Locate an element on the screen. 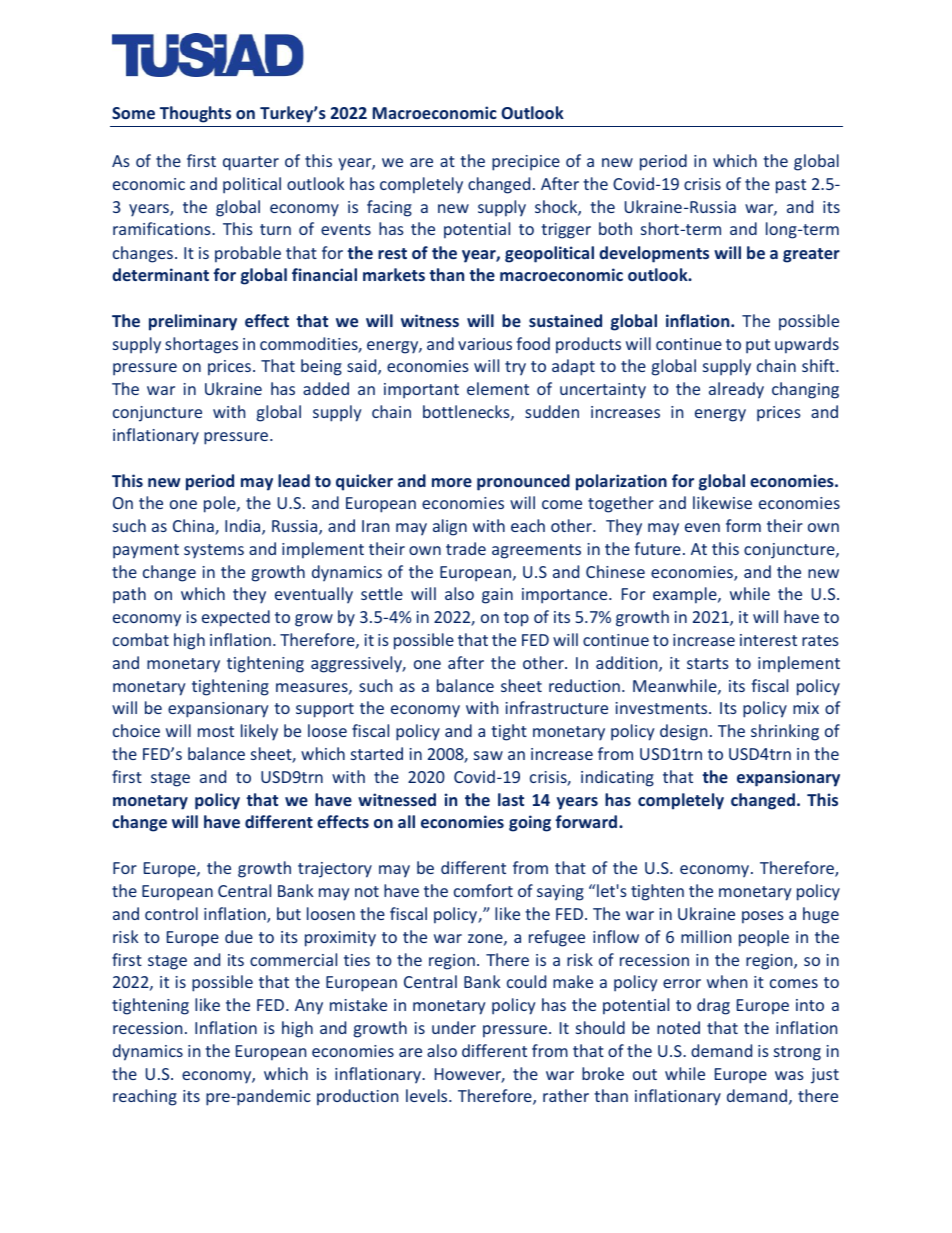 The image size is (952, 1233). past is located at coordinates (791, 186).
